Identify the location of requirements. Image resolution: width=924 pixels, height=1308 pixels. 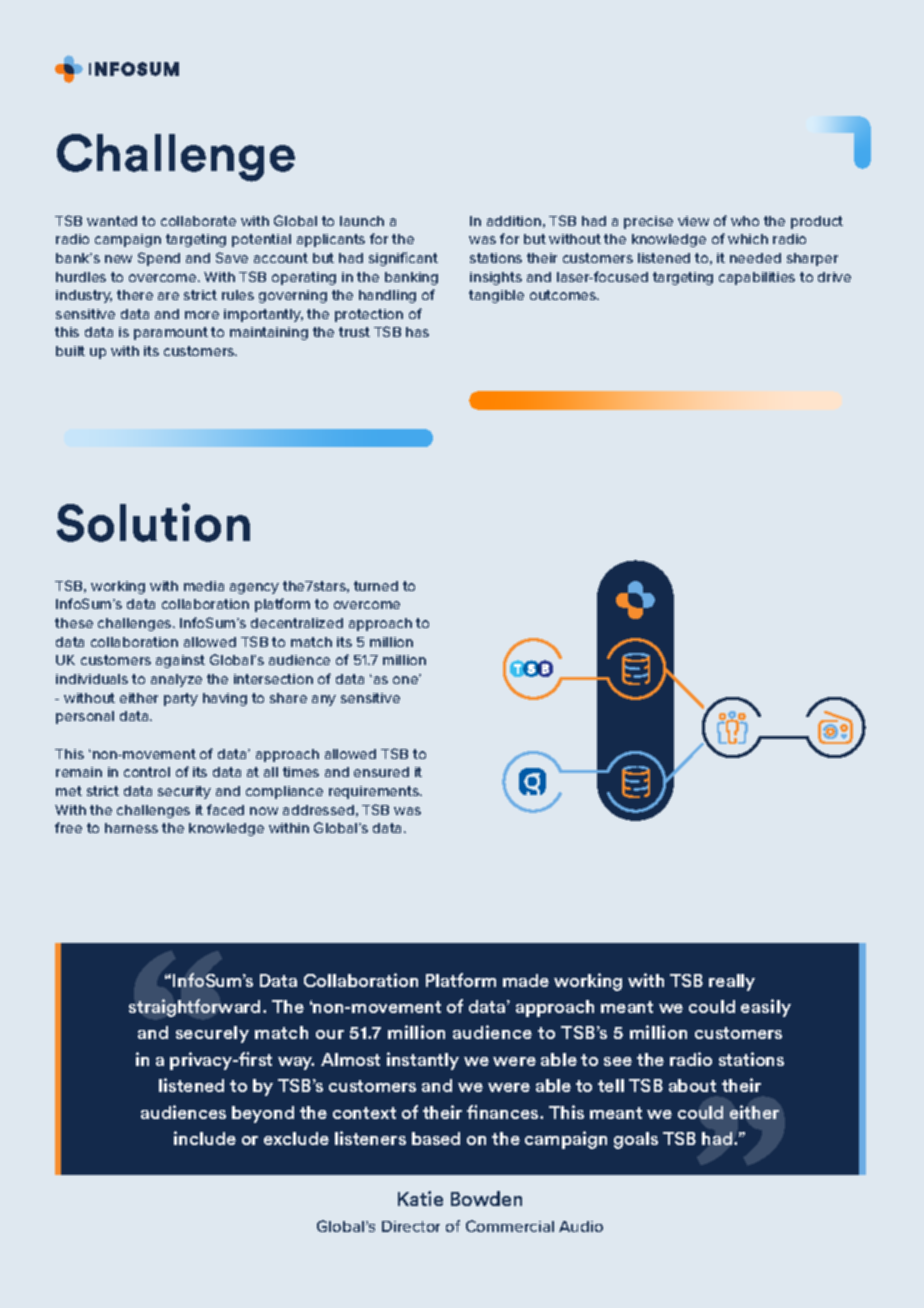
(375, 792).
